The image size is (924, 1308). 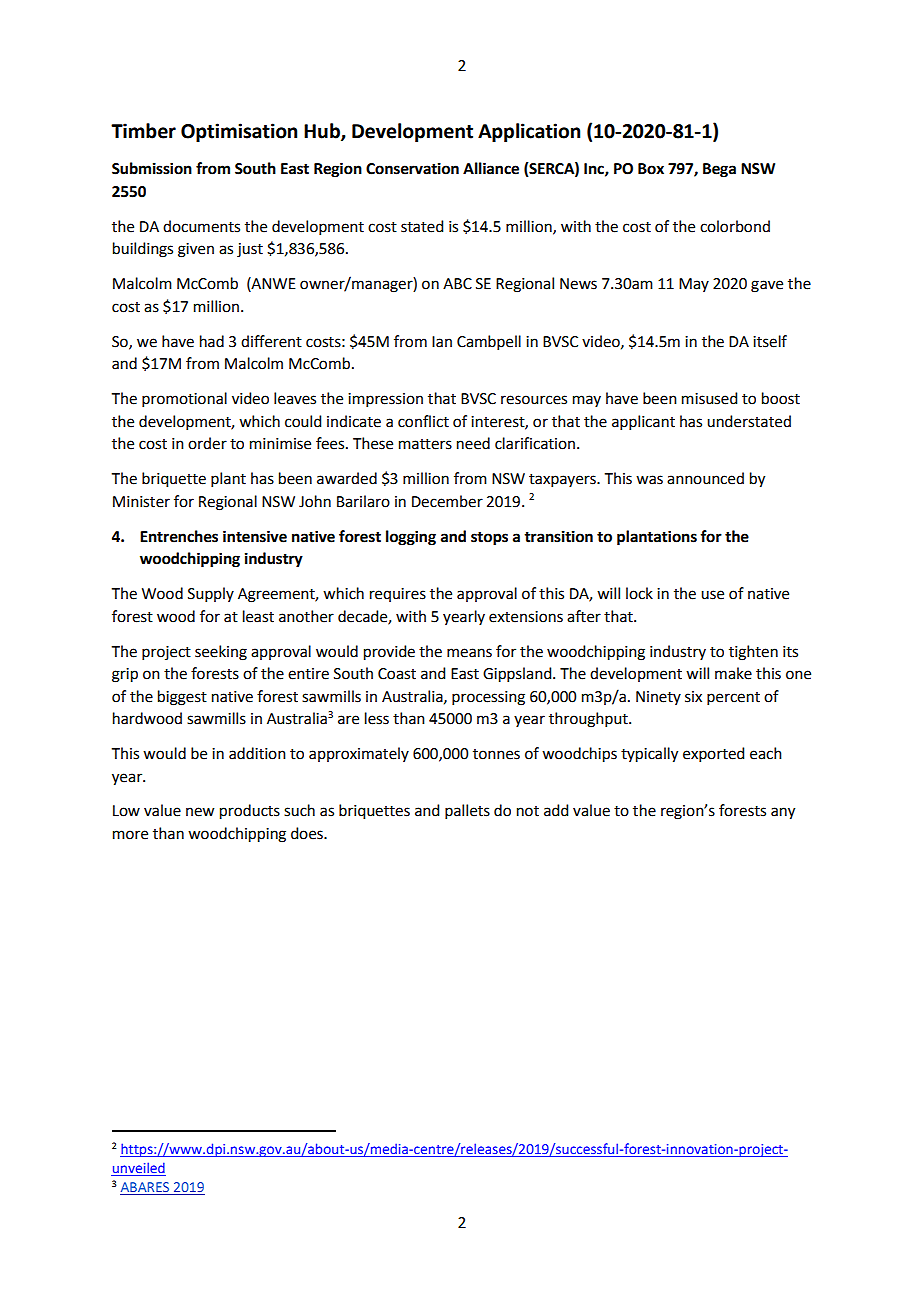 What do you see at coordinates (141, 502) in the screenshot?
I see `Minister` at bounding box center [141, 502].
